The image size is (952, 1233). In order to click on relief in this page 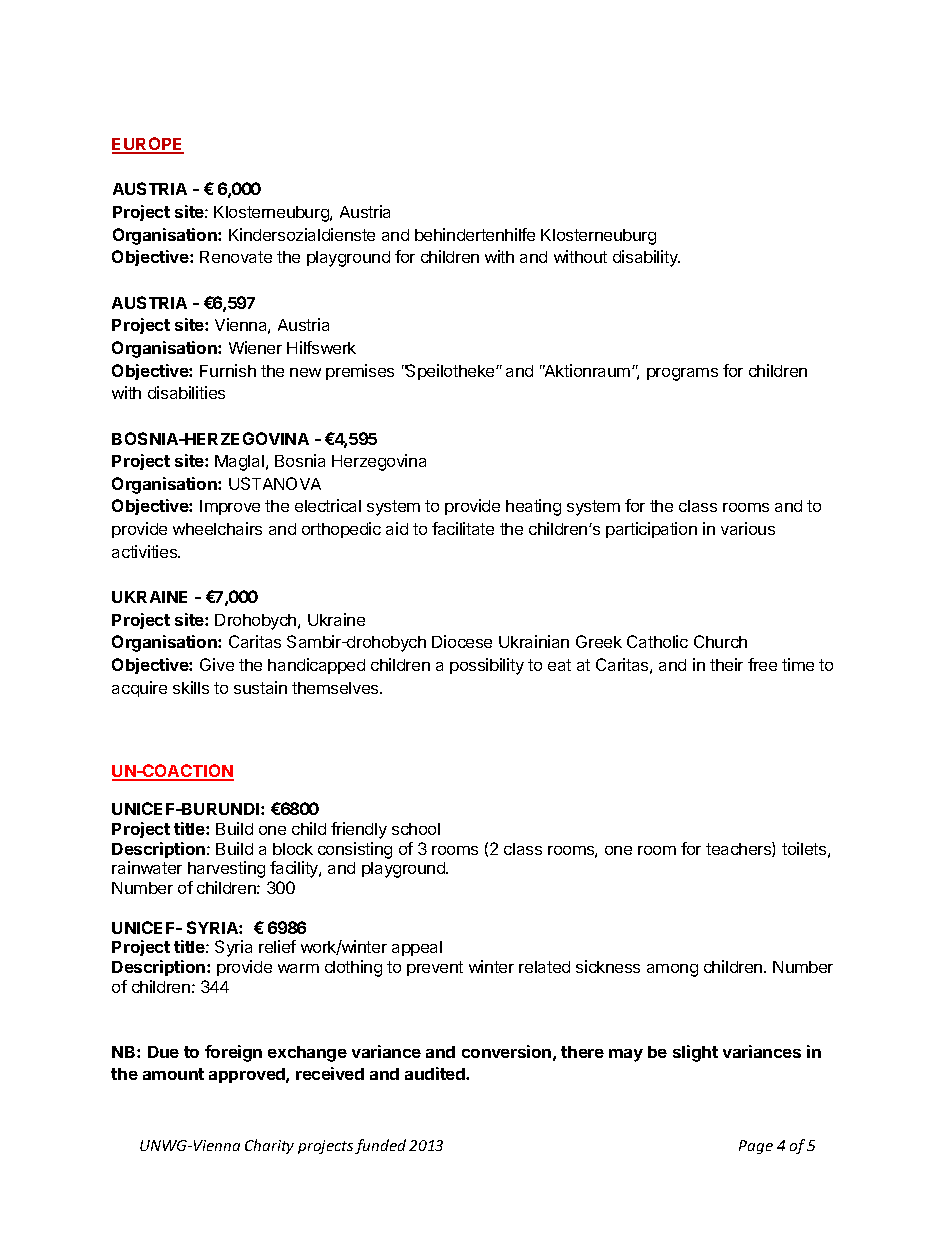, I will do `click(277, 946)`.
